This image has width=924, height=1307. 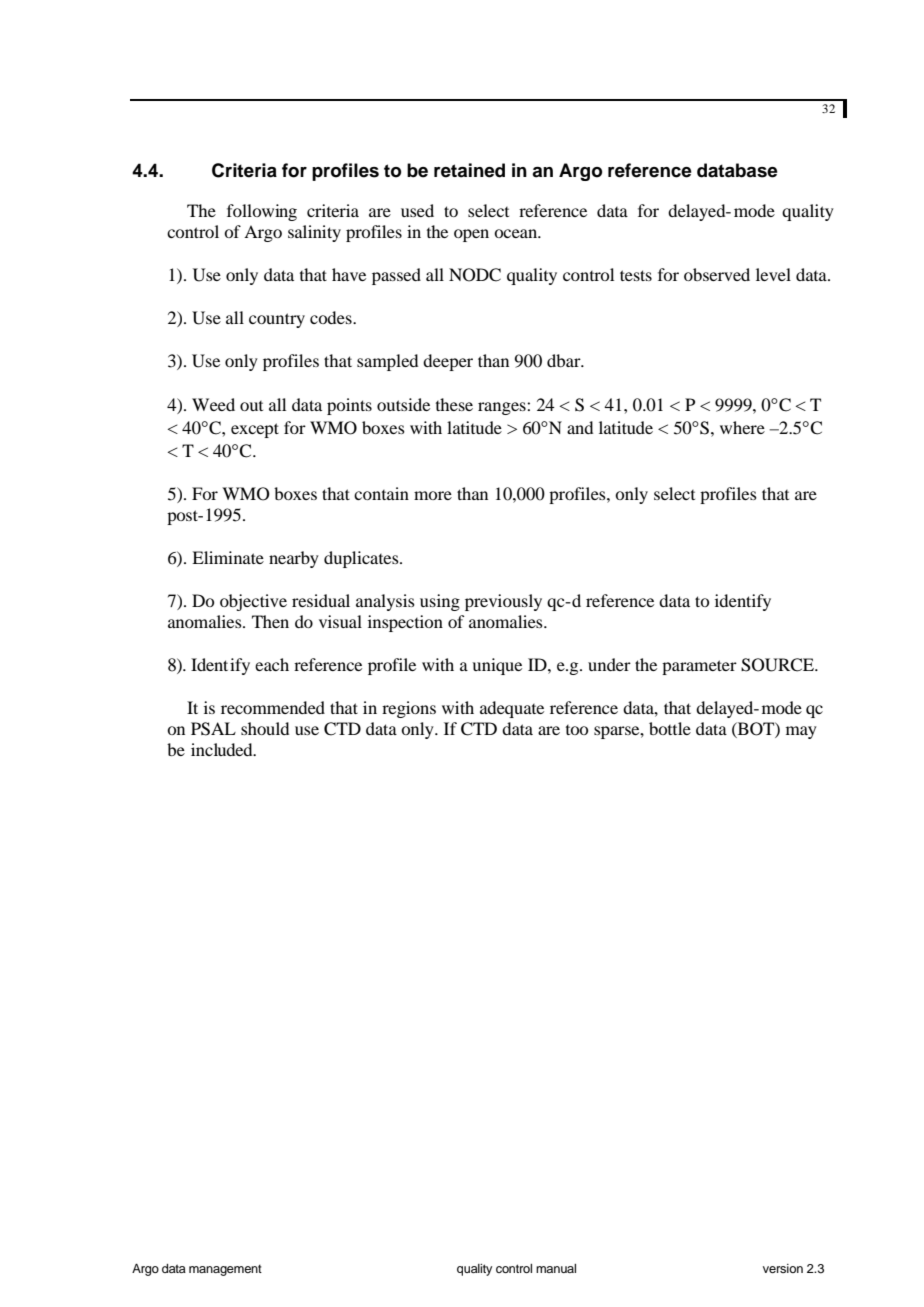 I want to click on adequate, so click(x=512, y=709).
